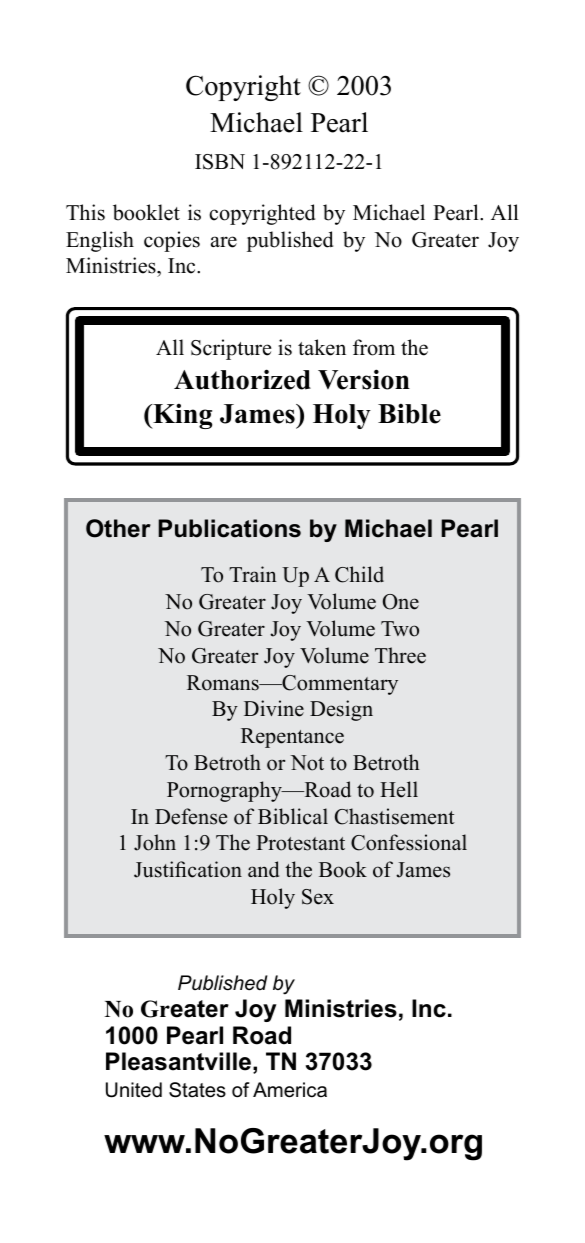 This page has height=1243, width=585. What do you see at coordinates (409, 413) in the page?
I see `Bible` at bounding box center [409, 413].
